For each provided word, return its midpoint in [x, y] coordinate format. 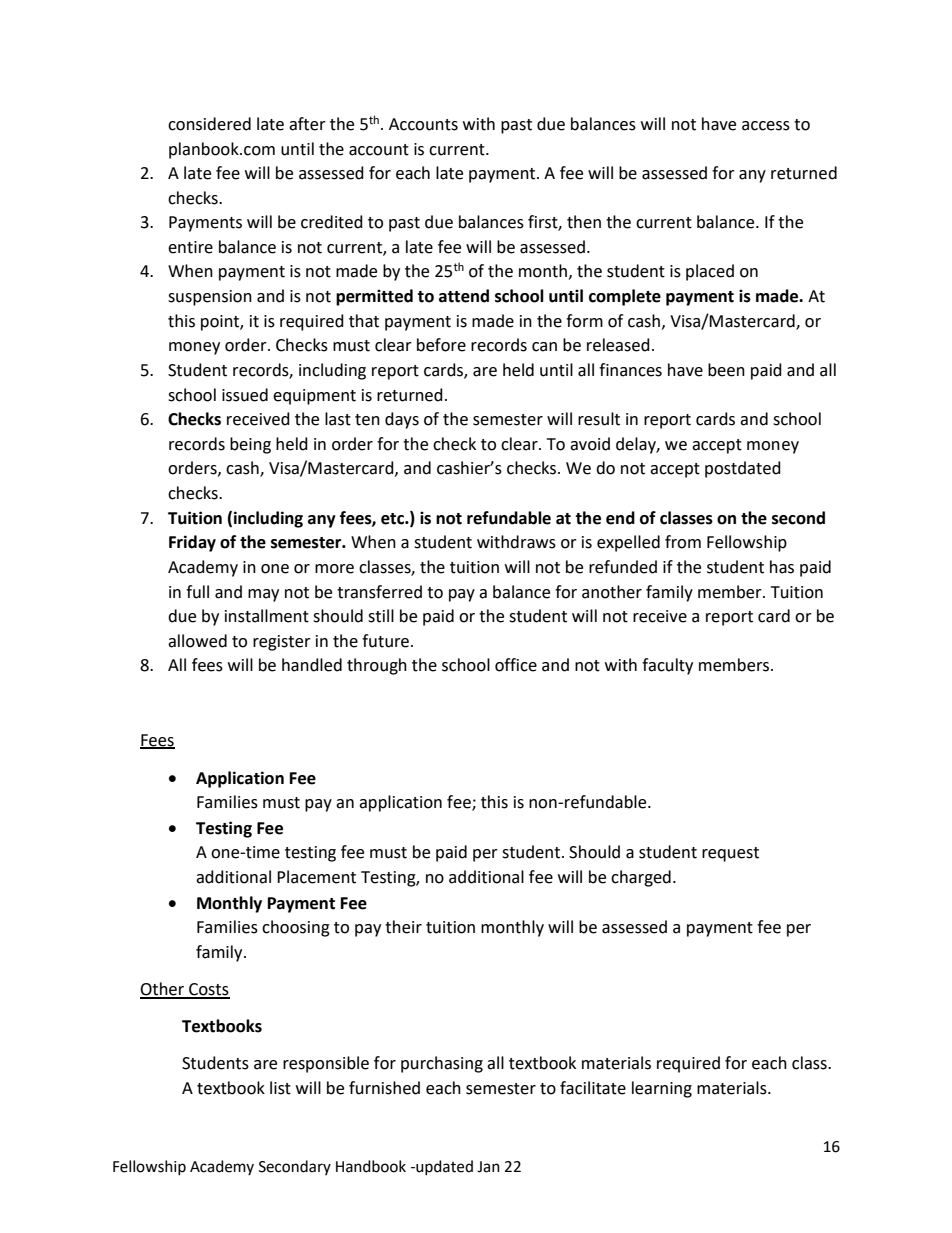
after [307, 124]
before [441, 345]
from [683, 542]
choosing [296, 928]
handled [312, 665]
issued [245, 395]
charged [641, 878]
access [766, 126]
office [516, 665]
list [280, 1088]
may [263, 595]
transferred [379, 592]
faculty [667, 666]
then [584, 222]
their [403, 927]
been [726, 370]
